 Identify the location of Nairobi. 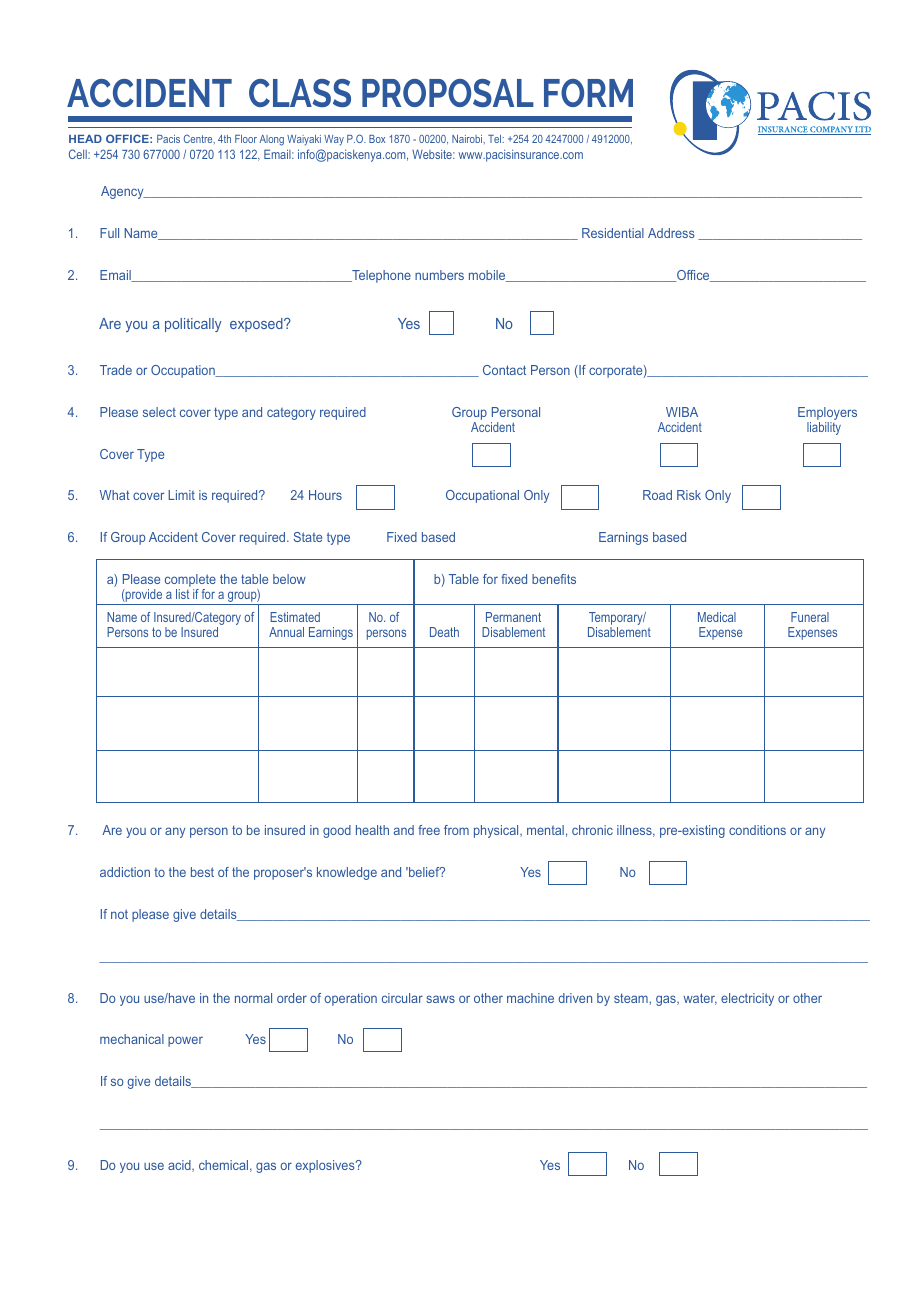
(468, 139).
